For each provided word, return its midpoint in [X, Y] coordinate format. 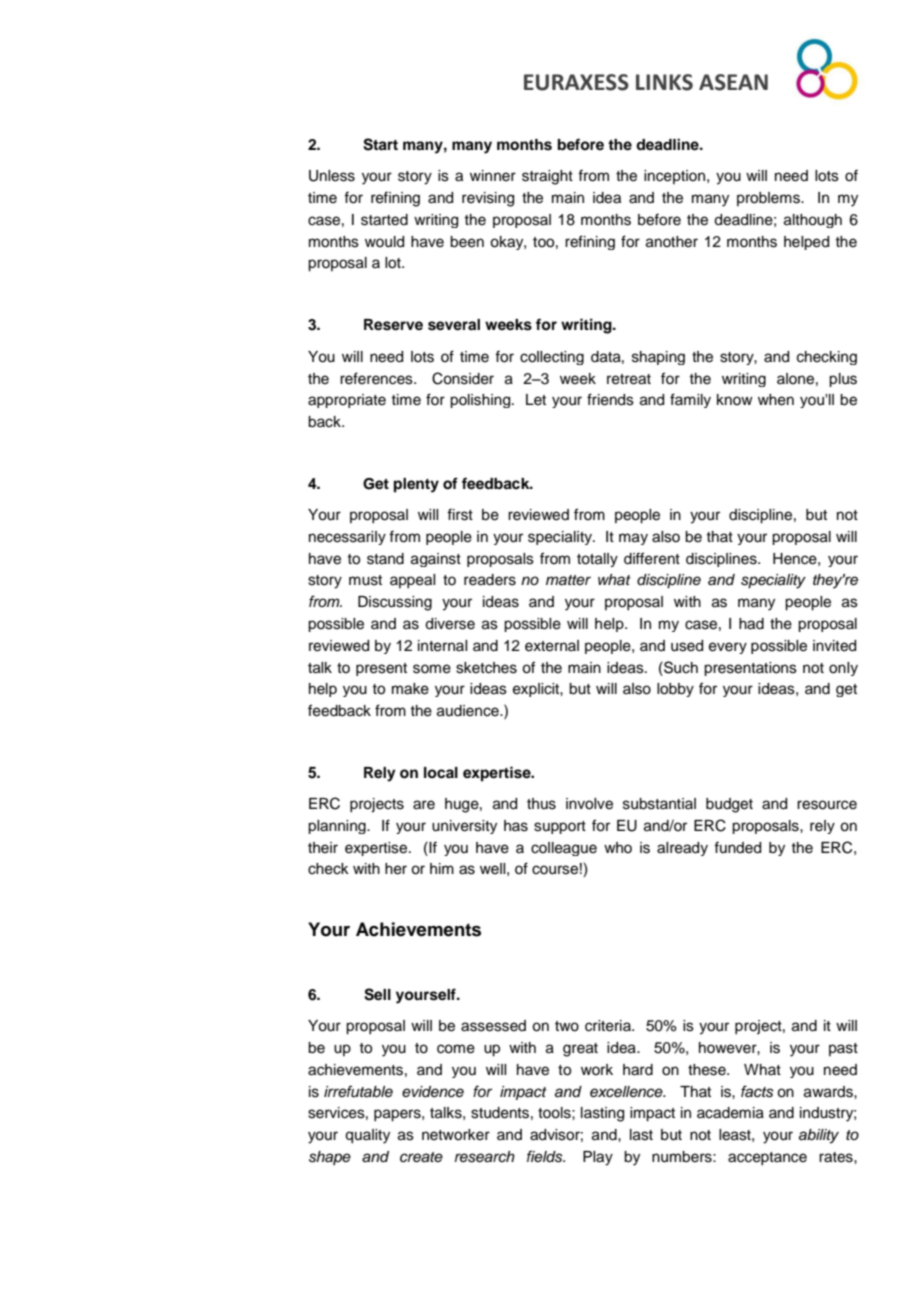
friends [610, 399]
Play [598, 1158]
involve [589, 804]
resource [827, 805]
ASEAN [733, 82]
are [424, 805]
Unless [332, 176]
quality [367, 1136]
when [776, 400]
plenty [416, 485]
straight [547, 177]
